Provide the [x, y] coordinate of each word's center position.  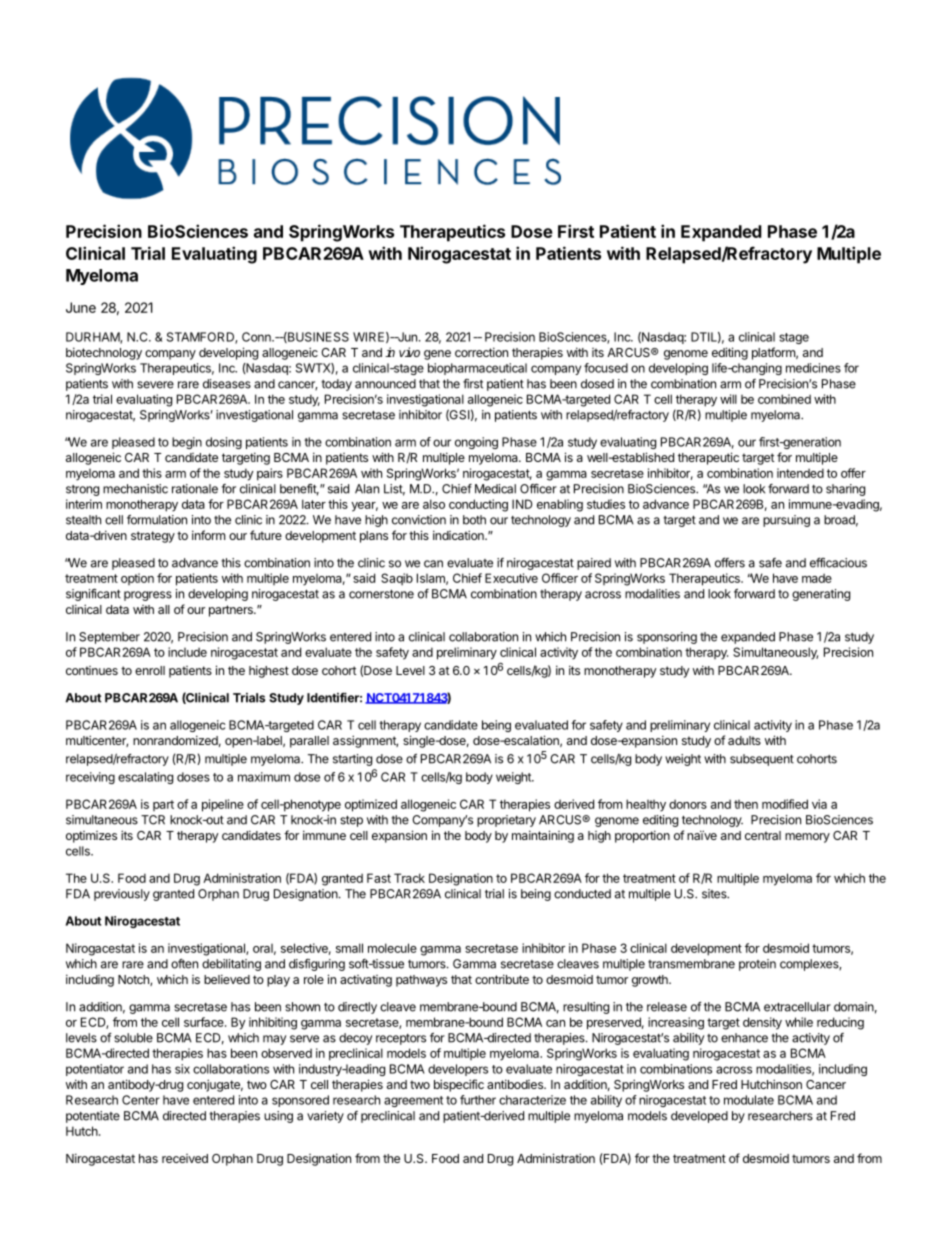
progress [148, 596]
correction [481, 352]
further [478, 1100]
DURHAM [93, 338]
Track [409, 878]
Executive [511, 578]
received [185, 1158]
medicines [813, 368]
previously [122, 895]
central [763, 835]
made [817, 578]
